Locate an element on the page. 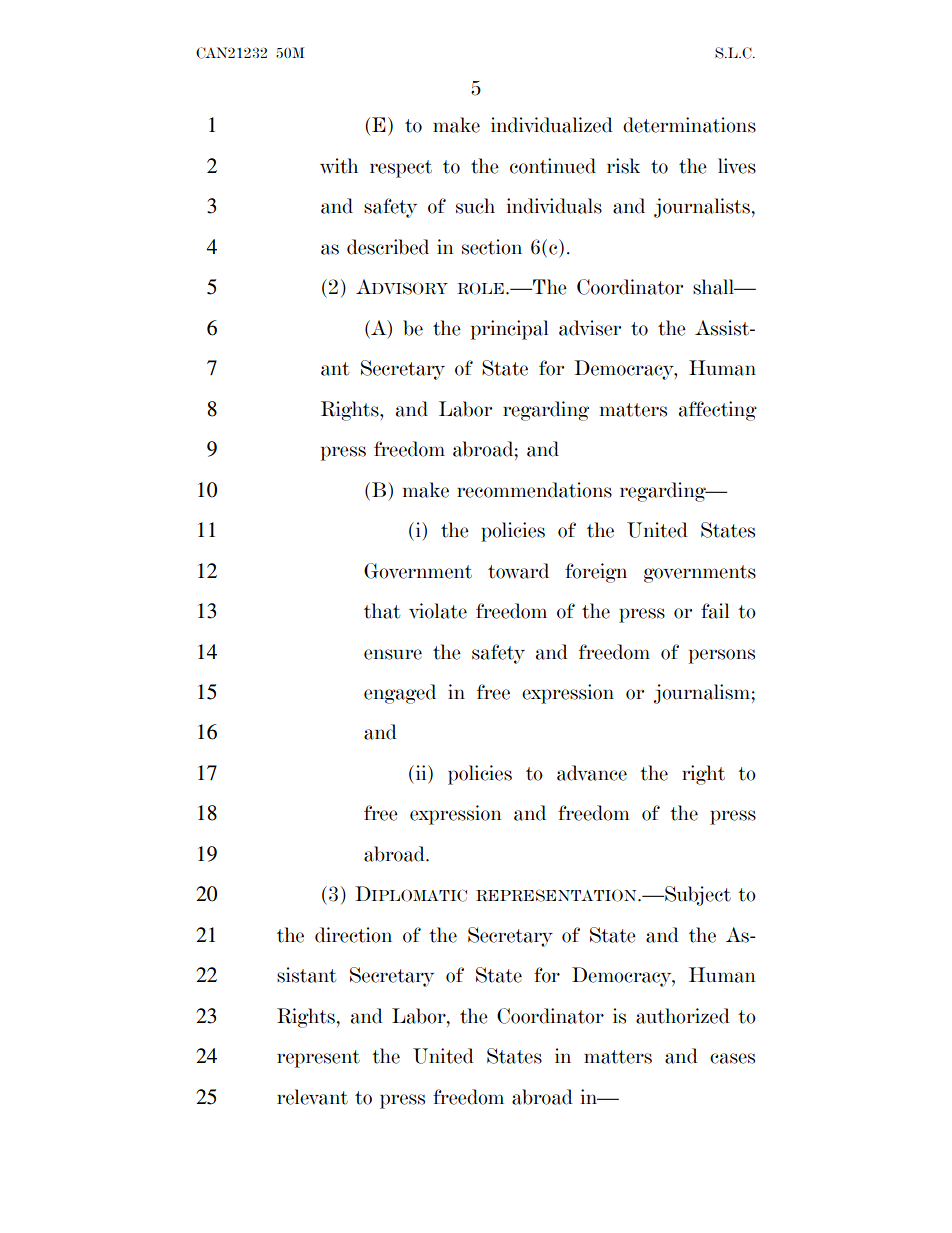  affecting is located at coordinates (718, 411).
